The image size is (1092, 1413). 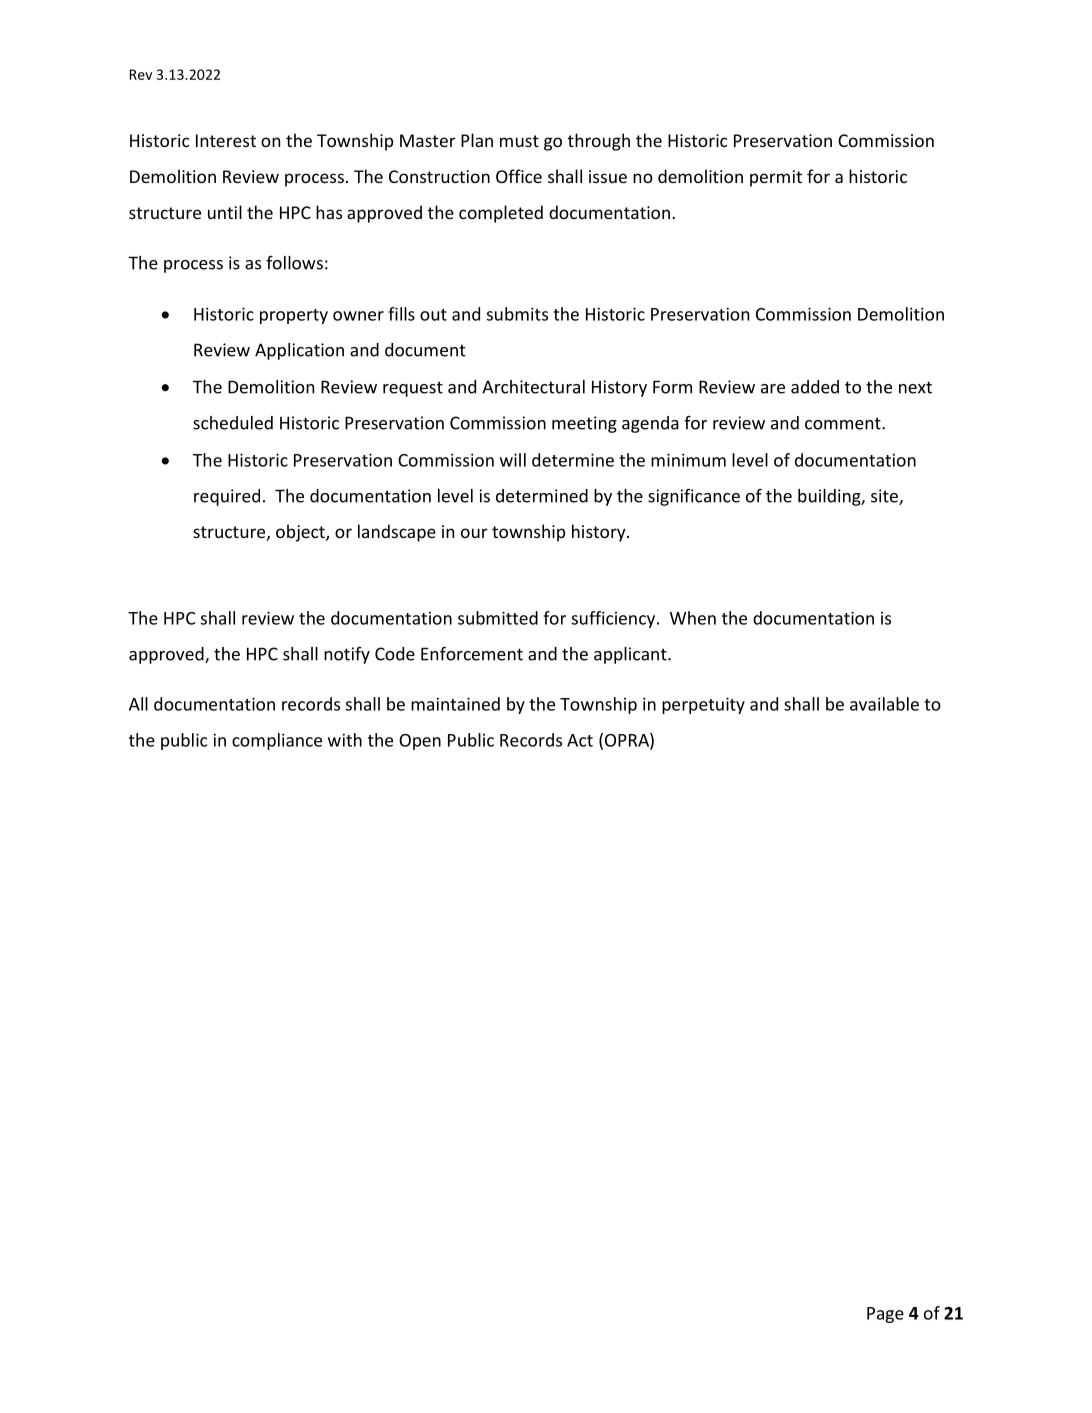 I want to click on Application, so click(x=299, y=351).
